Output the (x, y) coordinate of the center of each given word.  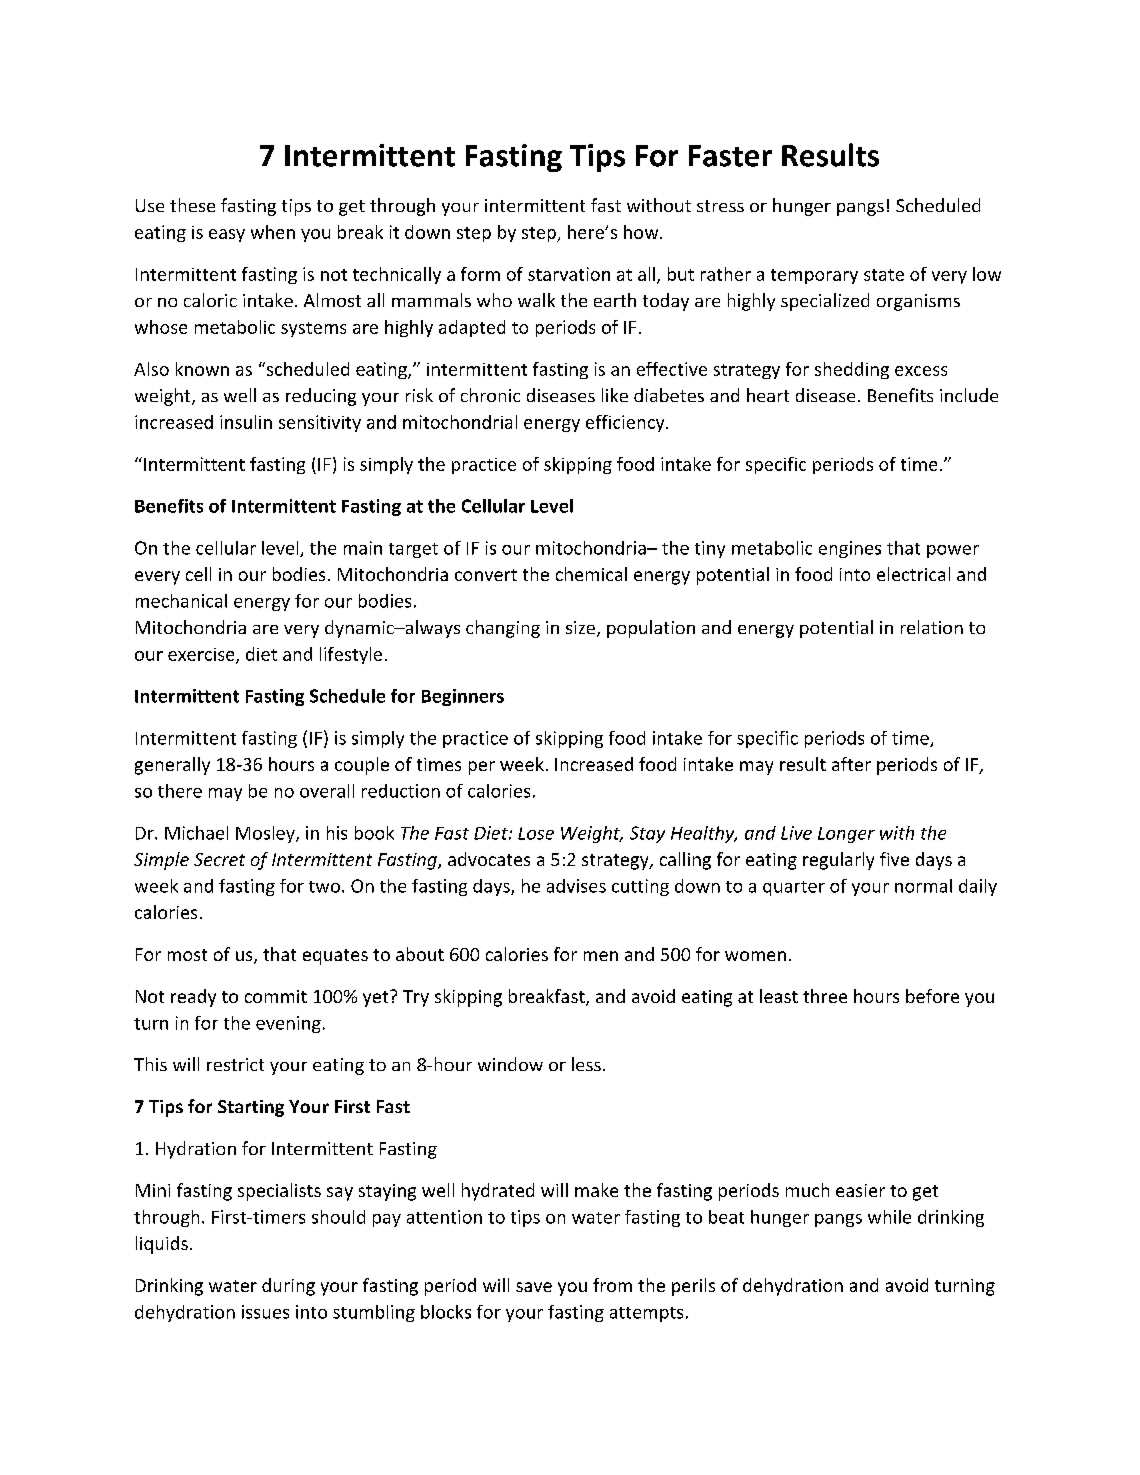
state (884, 275)
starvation (569, 274)
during (288, 1287)
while (889, 1217)
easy (227, 235)
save (534, 1287)
